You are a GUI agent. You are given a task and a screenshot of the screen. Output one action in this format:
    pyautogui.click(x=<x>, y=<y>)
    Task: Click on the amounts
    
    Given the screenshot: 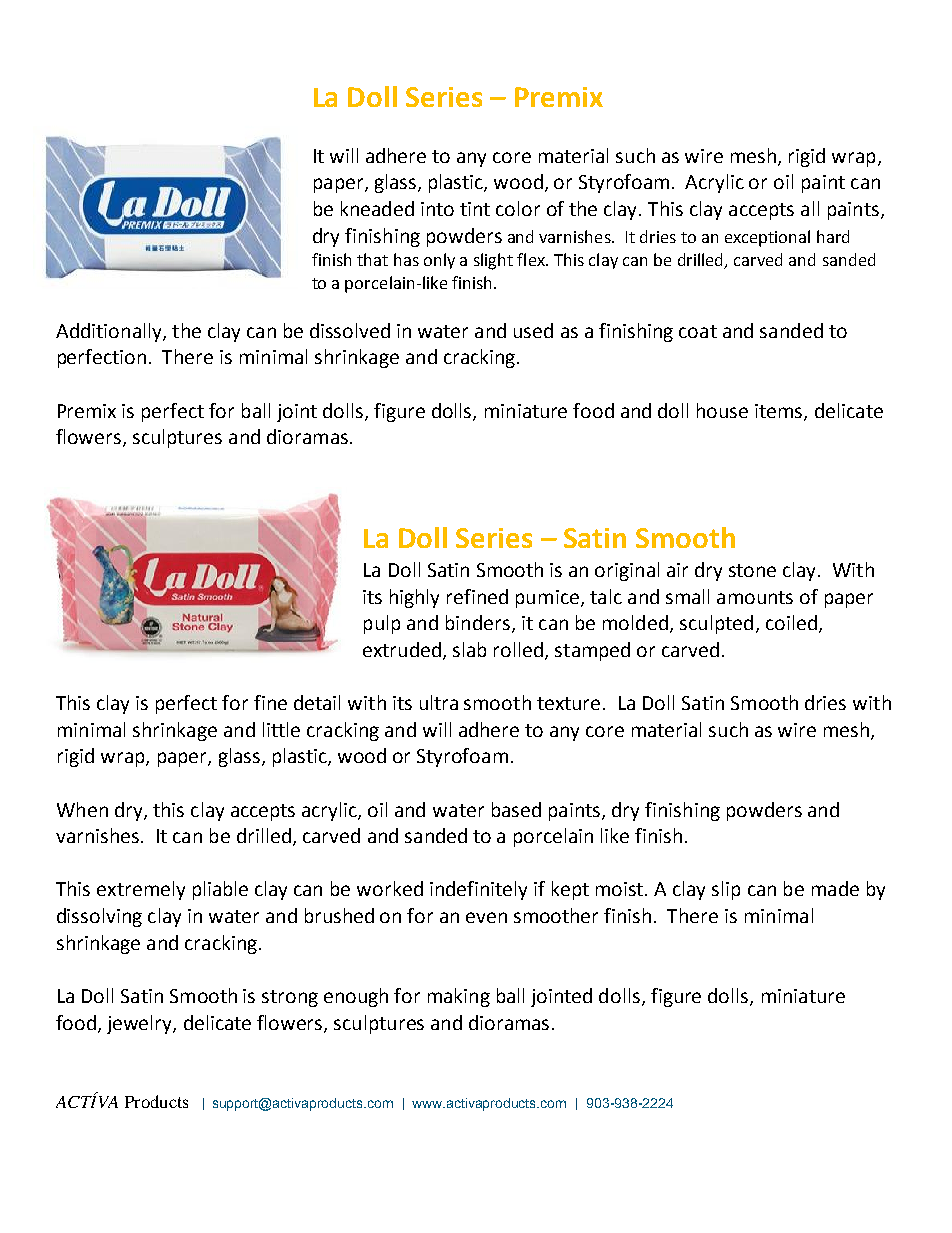 What is the action you would take?
    pyautogui.click(x=755, y=597)
